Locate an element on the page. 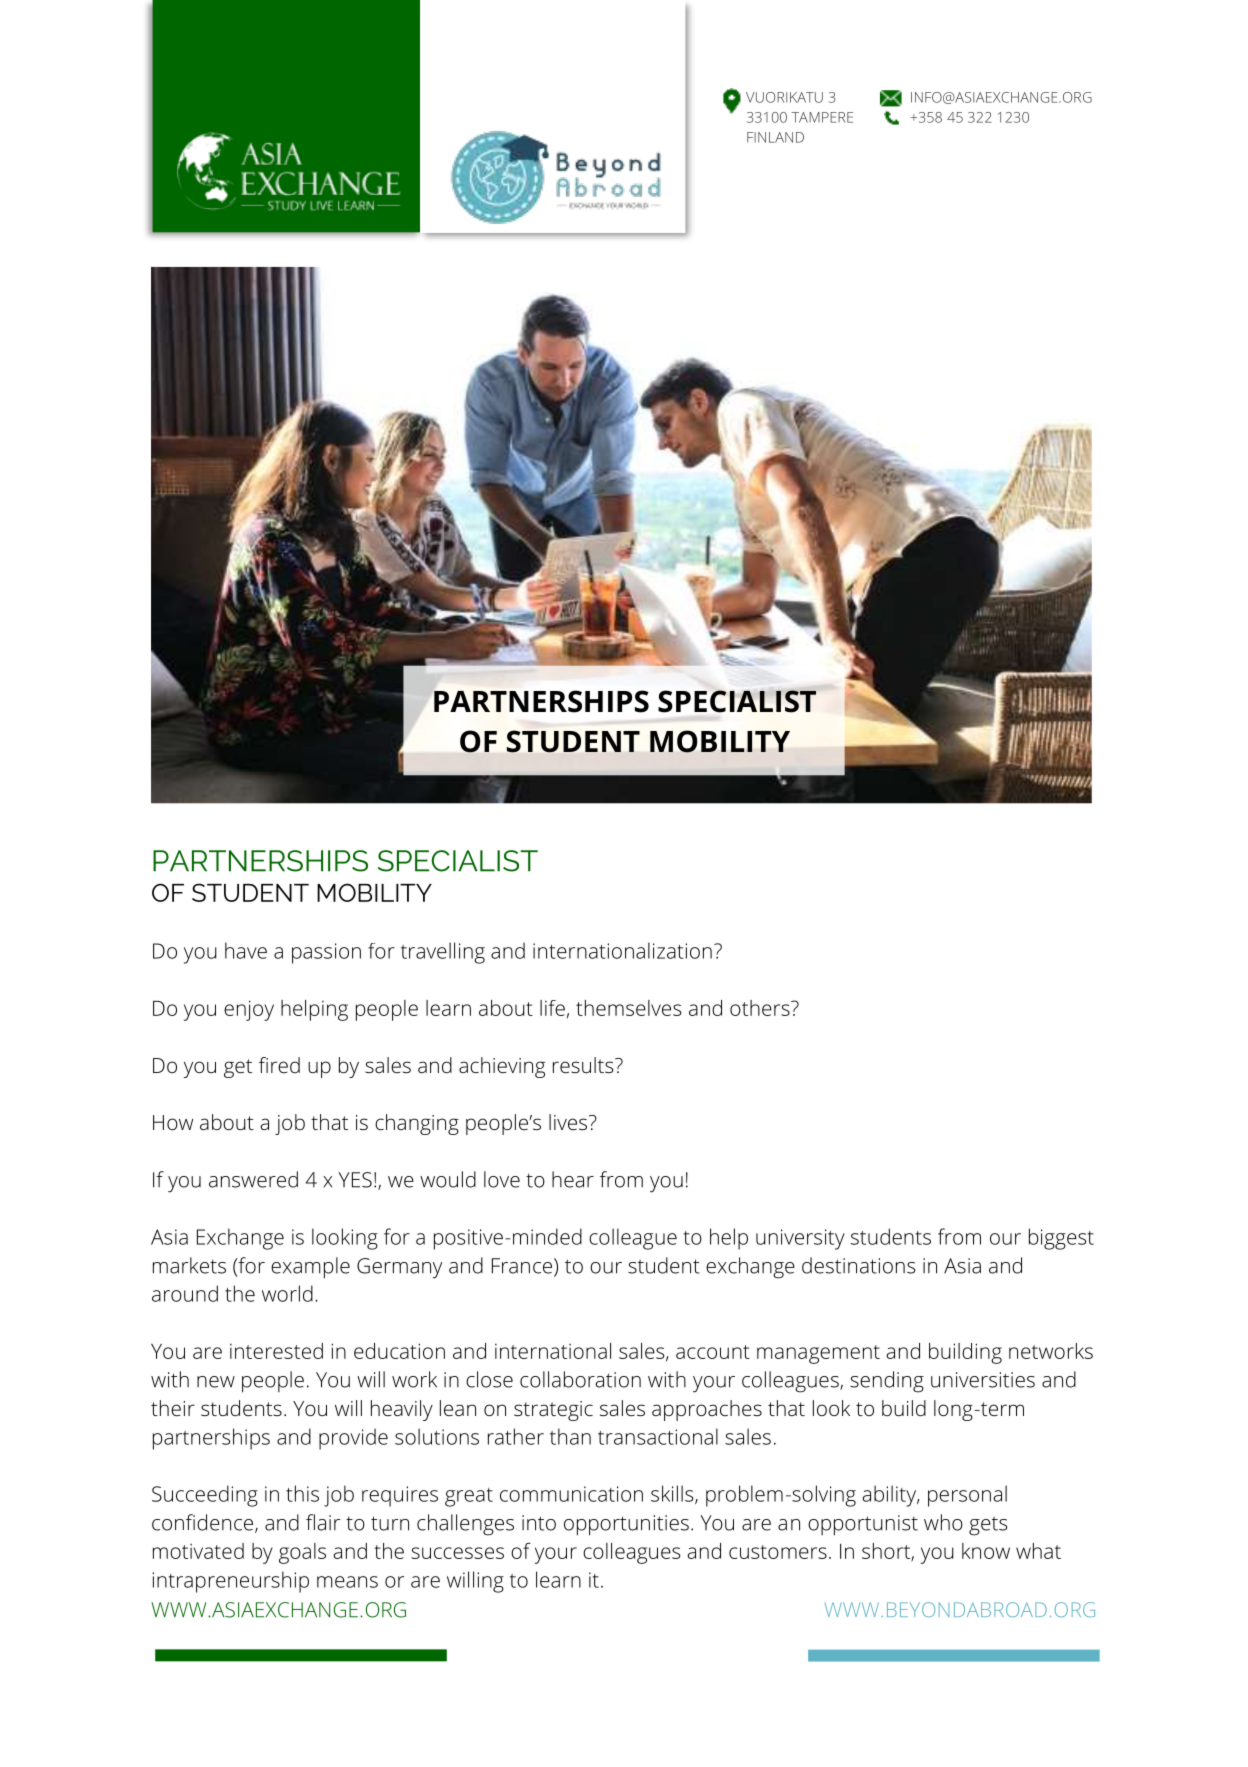 The image size is (1248, 1767). themselves is located at coordinates (628, 1008).
